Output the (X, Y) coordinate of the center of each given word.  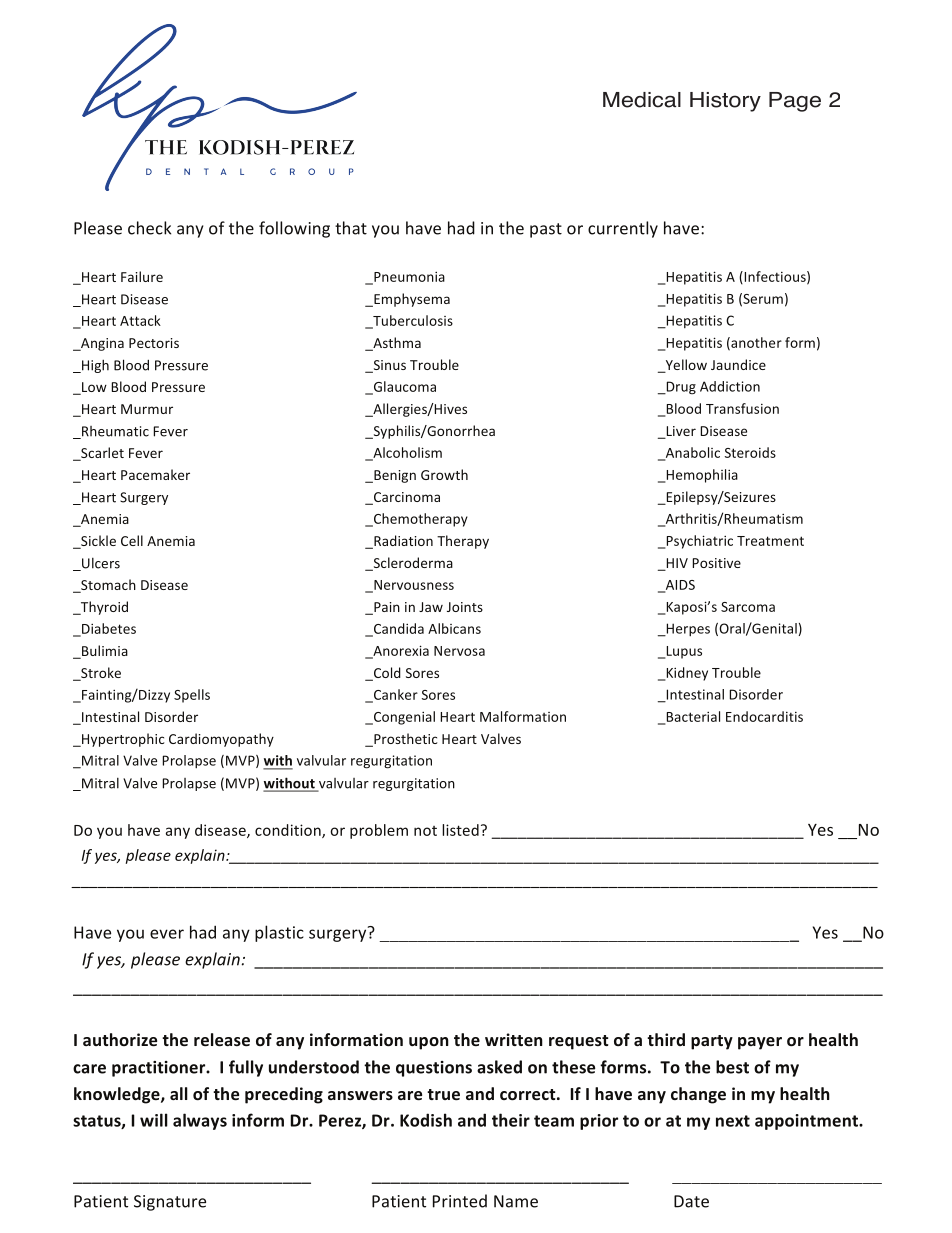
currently (623, 229)
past (546, 230)
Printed (460, 1201)
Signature (170, 1203)
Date (691, 1201)
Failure (142, 276)
